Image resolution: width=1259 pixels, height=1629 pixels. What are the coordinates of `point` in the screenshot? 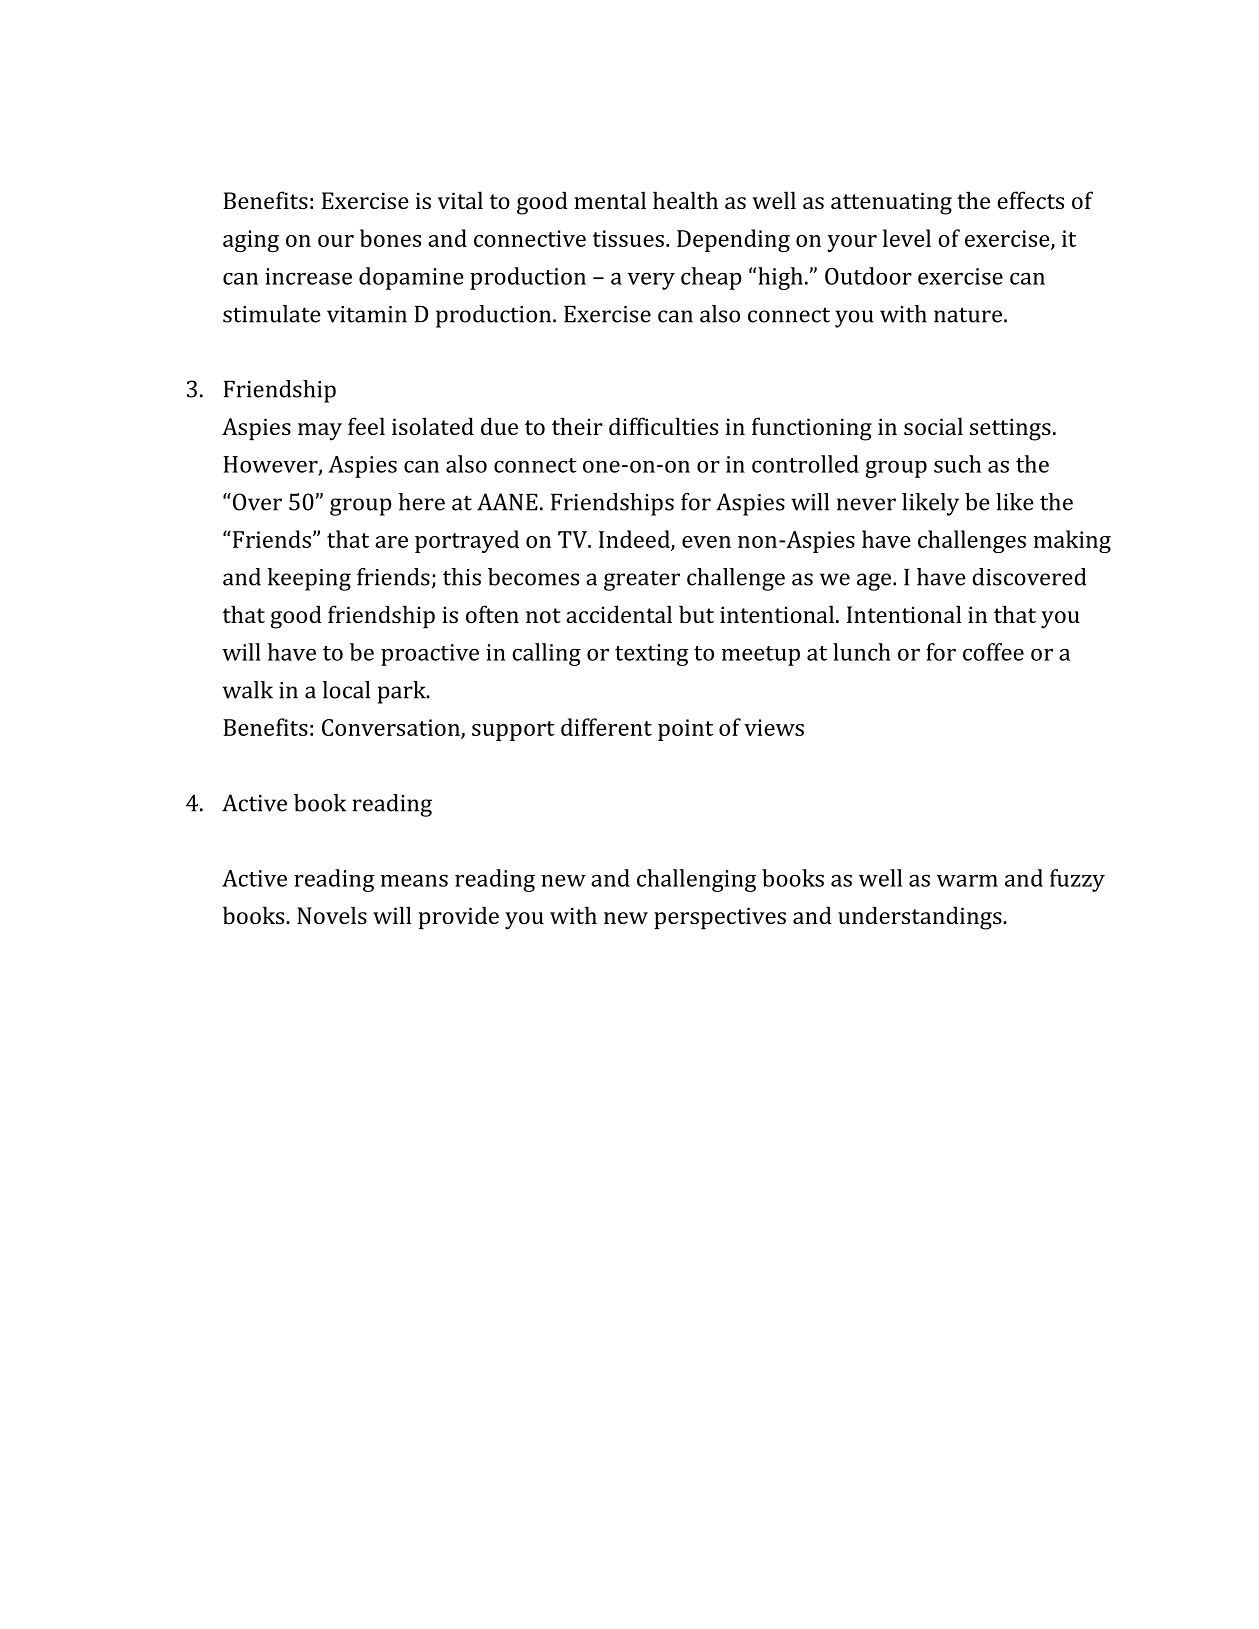 It's located at (685, 730).
